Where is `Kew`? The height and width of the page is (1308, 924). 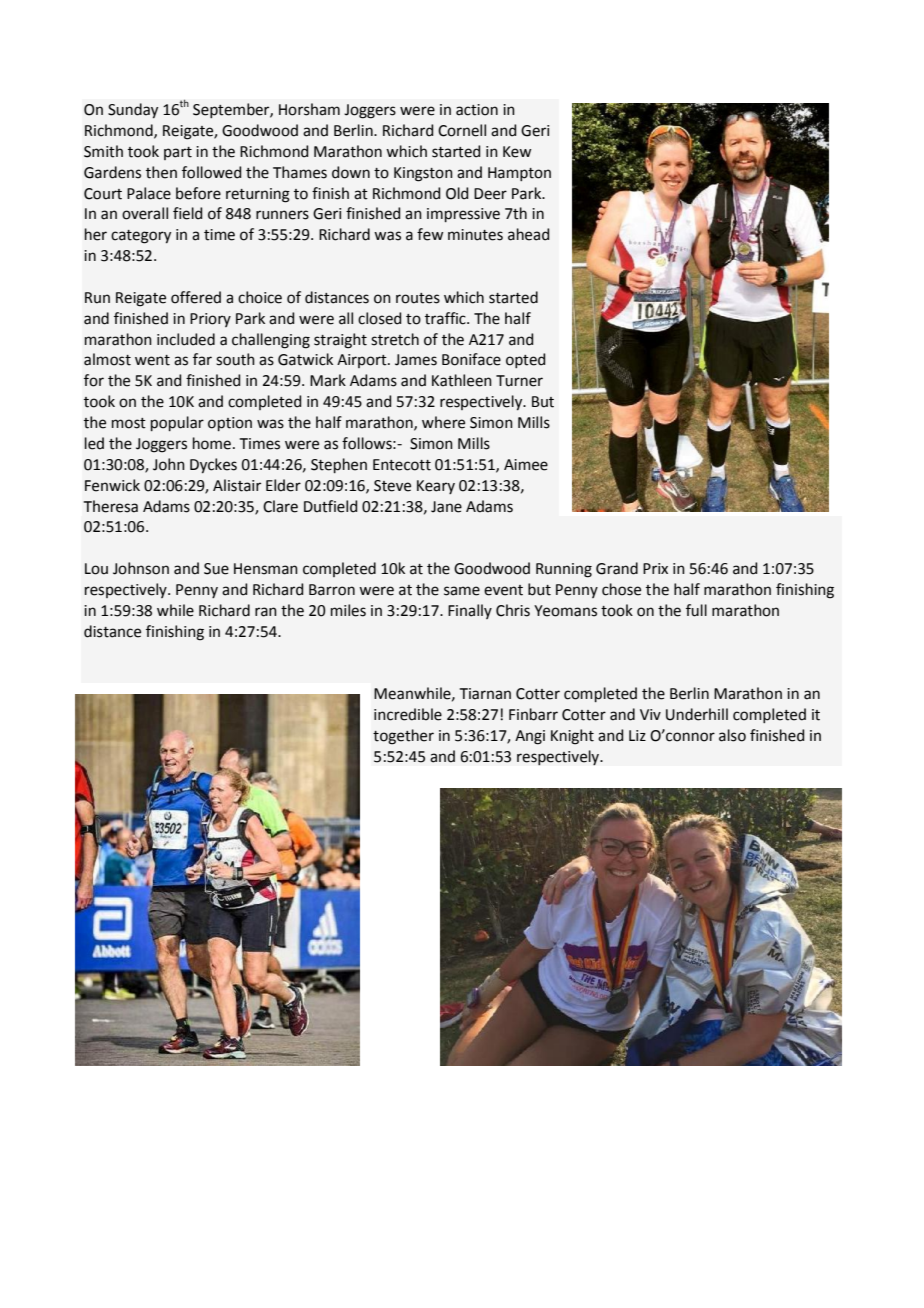 Kew is located at coordinates (517, 152).
